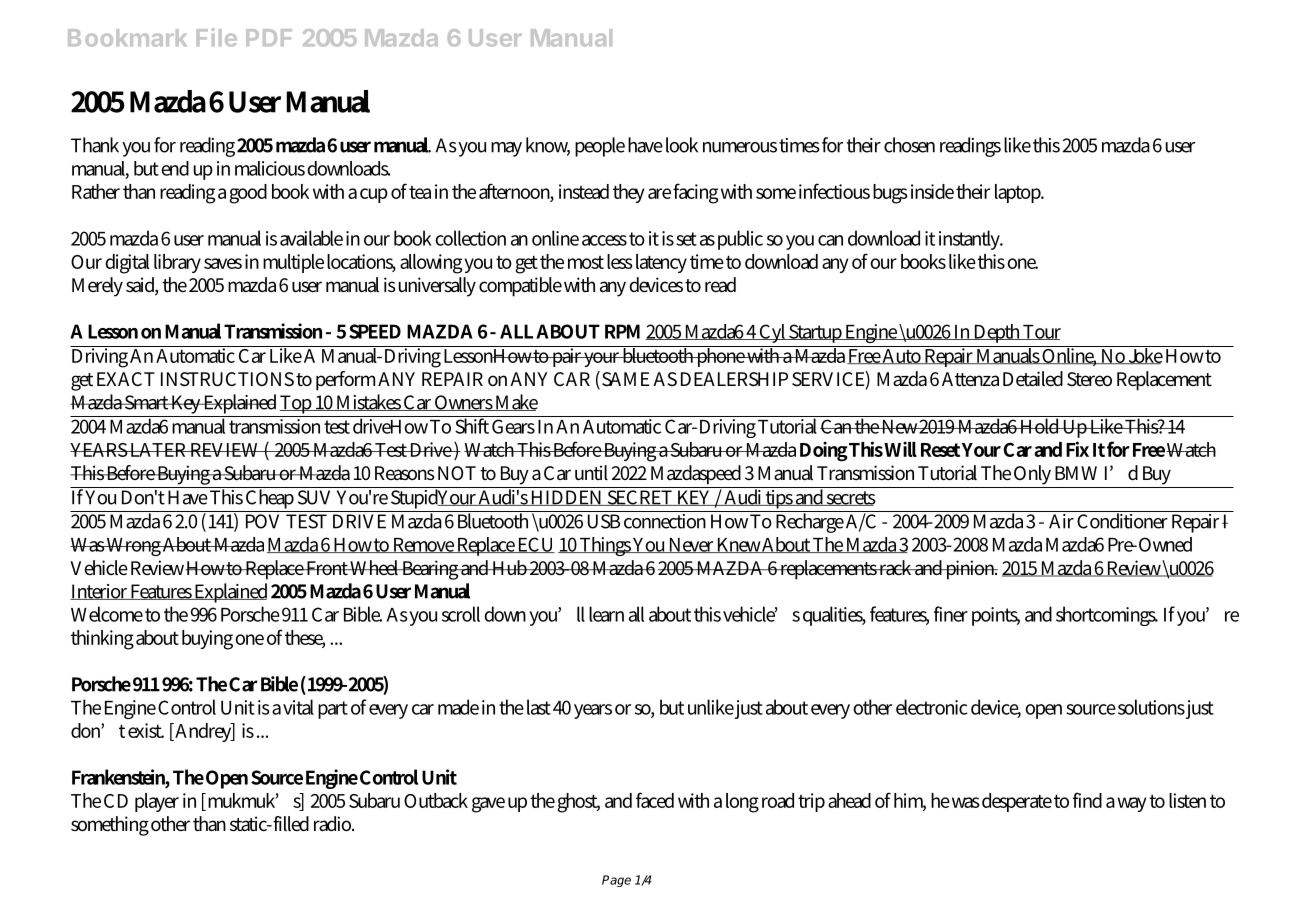 This page has width=1308, height=924. Describe the element at coordinates (333, 823) in the page. I see `radio` at that location.
